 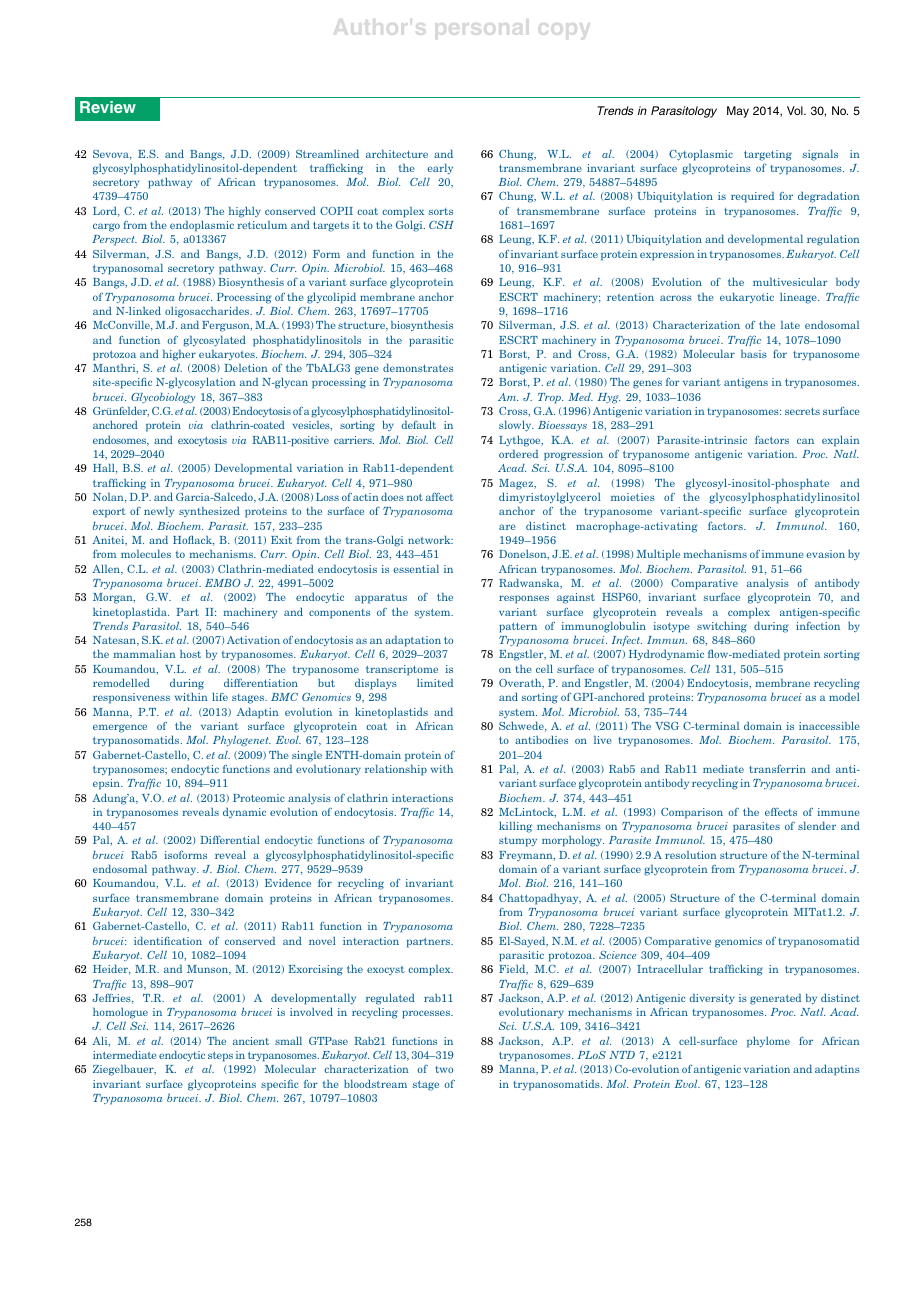 I want to click on ordered, so click(x=518, y=454).
